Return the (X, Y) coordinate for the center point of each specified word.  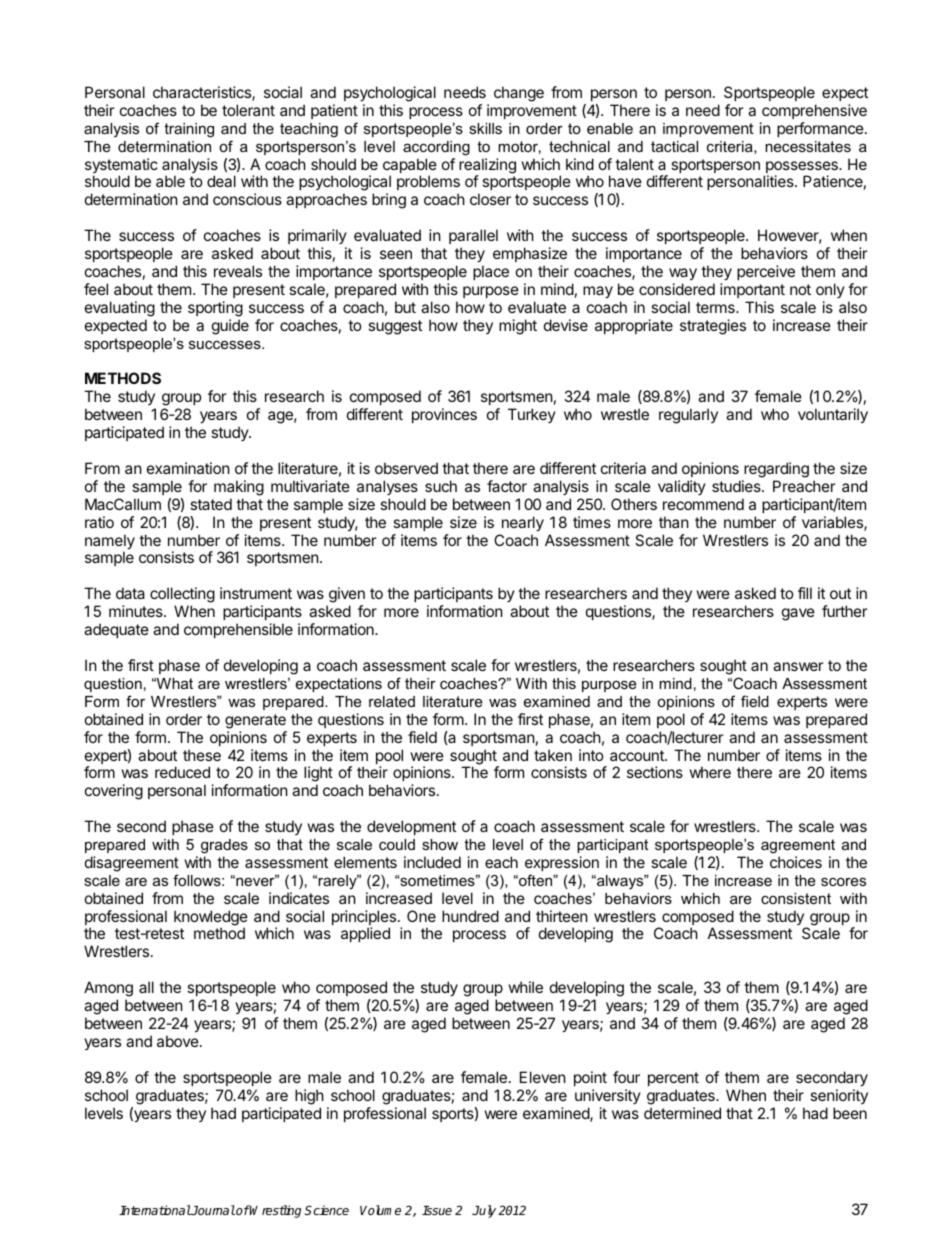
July (484, 1211)
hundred (470, 916)
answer (798, 666)
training (189, 130)
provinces (444, 415)
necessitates (808, 146)
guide (230, 327)
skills (485, 128)
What (173, 683)
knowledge (211, 919)
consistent (796, 898)
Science (326, 1210)
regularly (688, 416)
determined (682, 1113)
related (392, 701)
